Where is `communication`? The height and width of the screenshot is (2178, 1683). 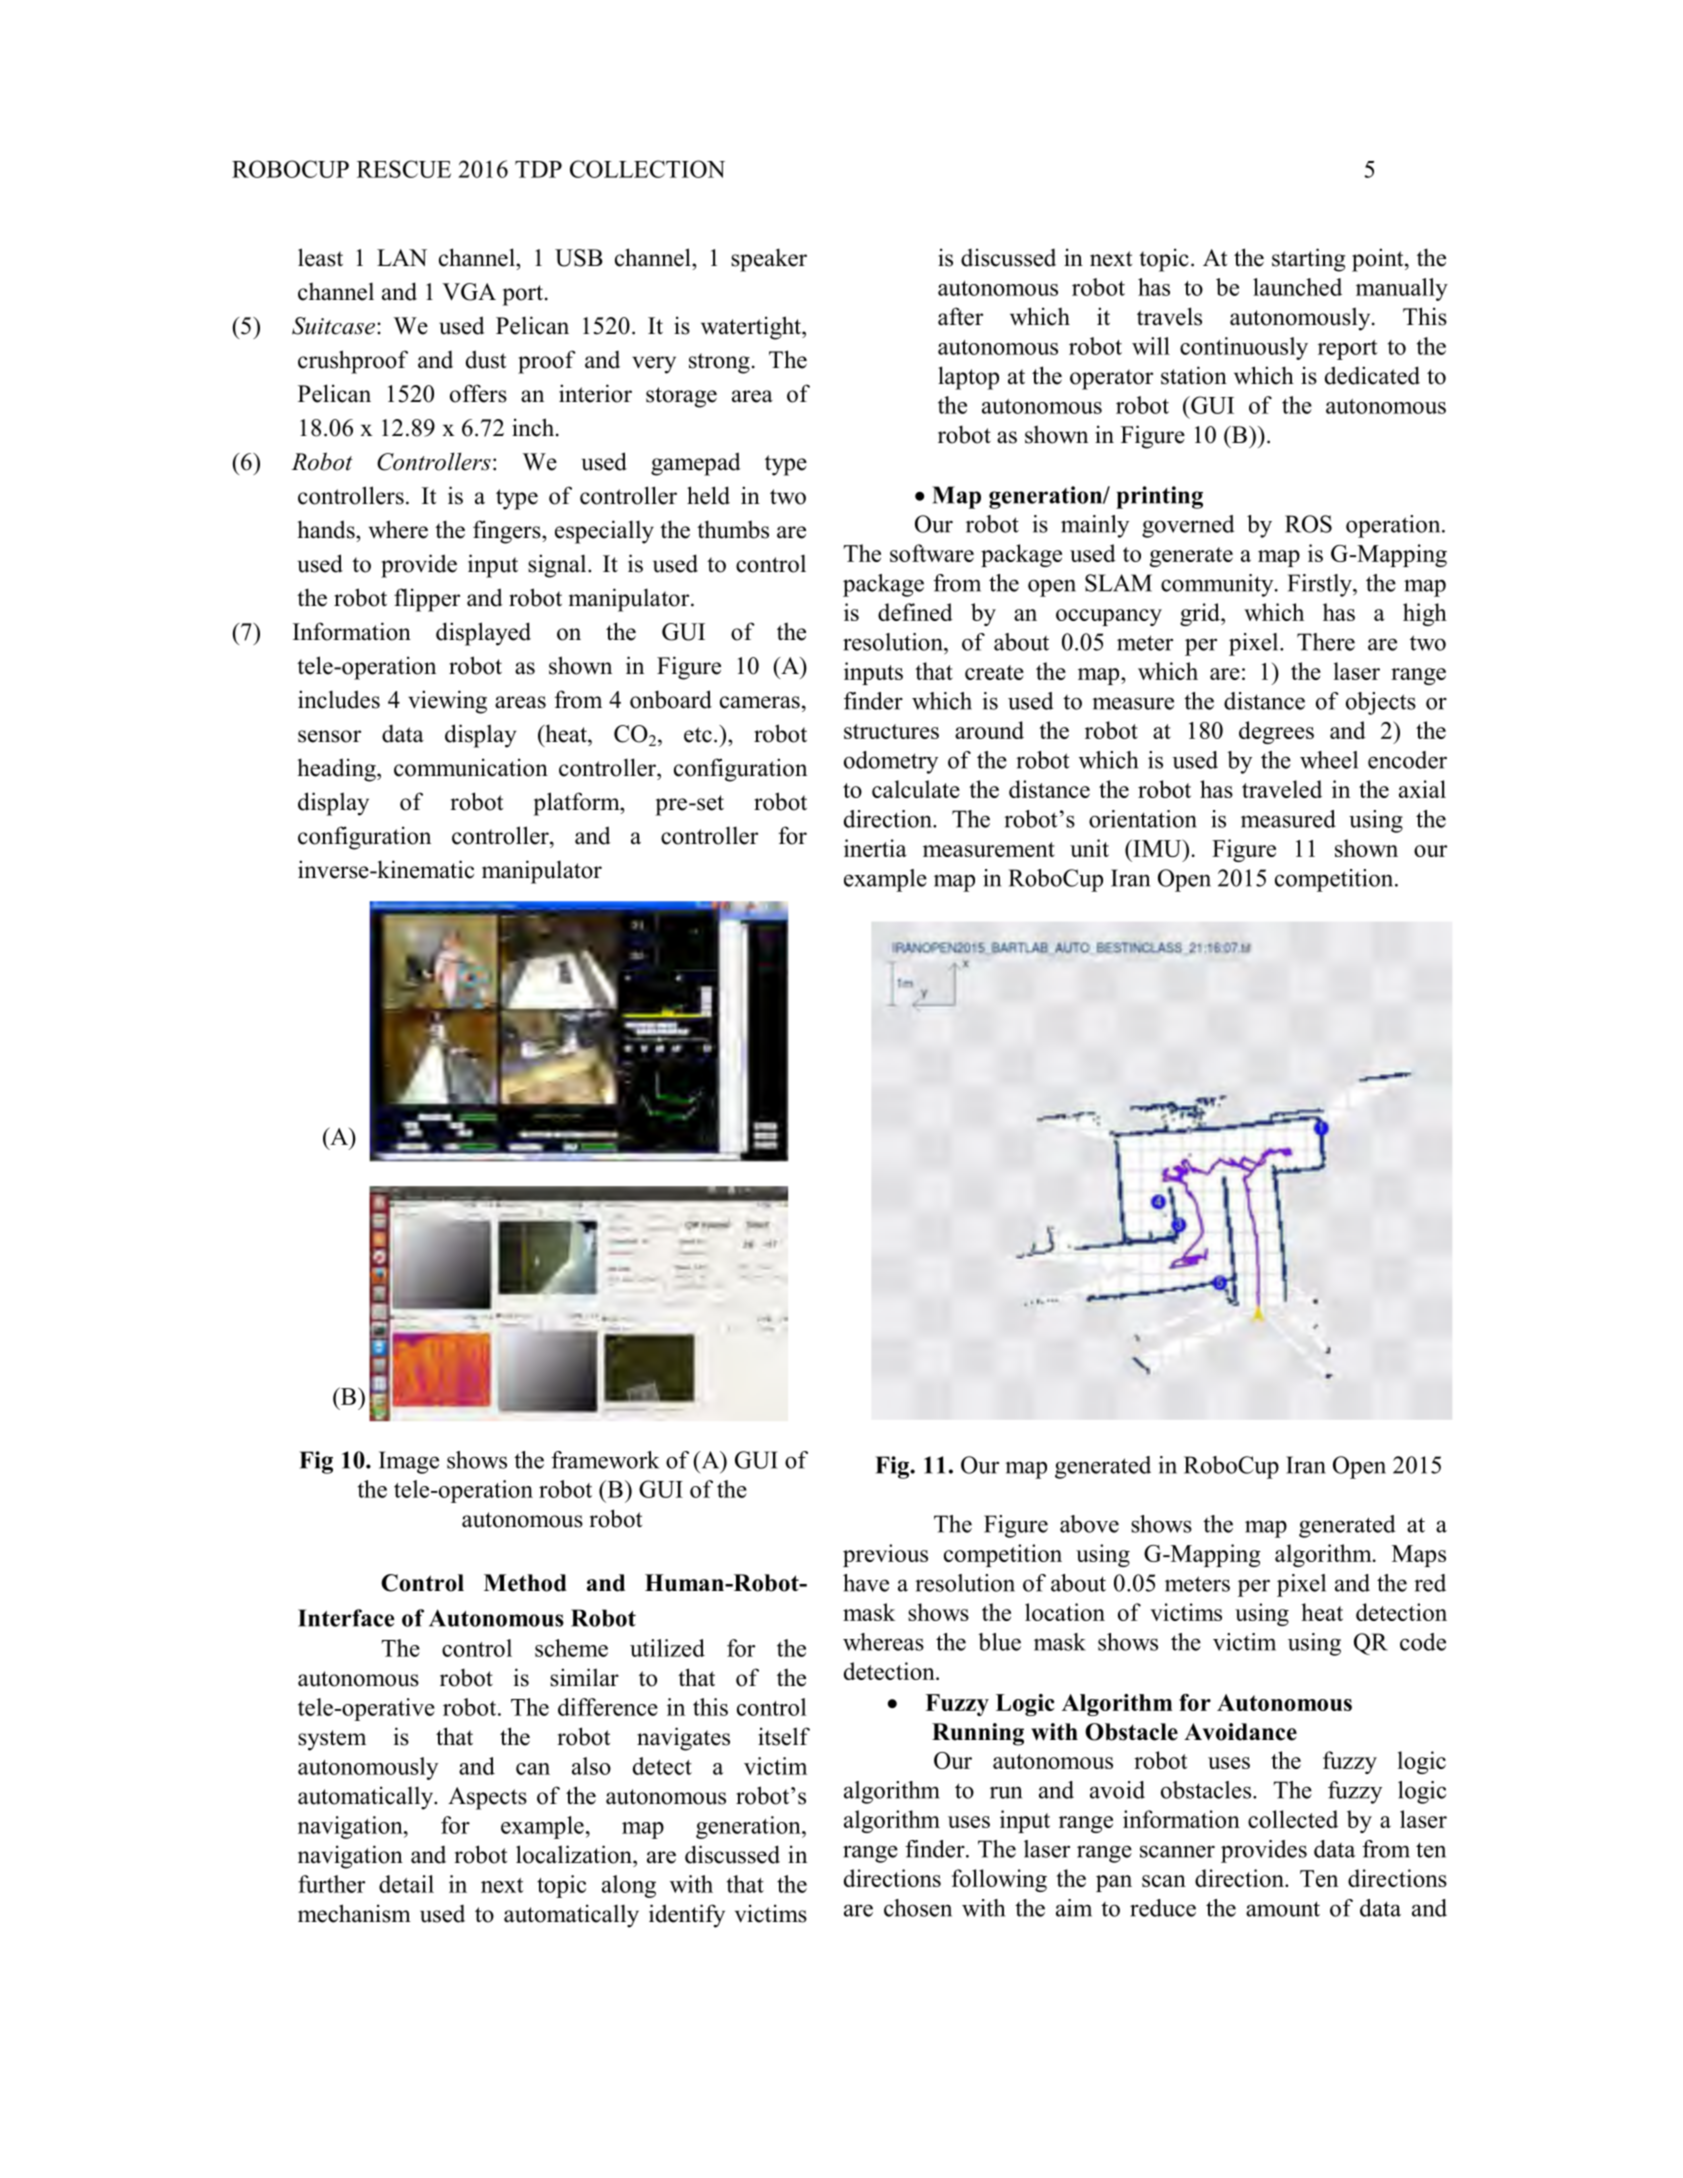 communication is located at coordinates (471, 767).
